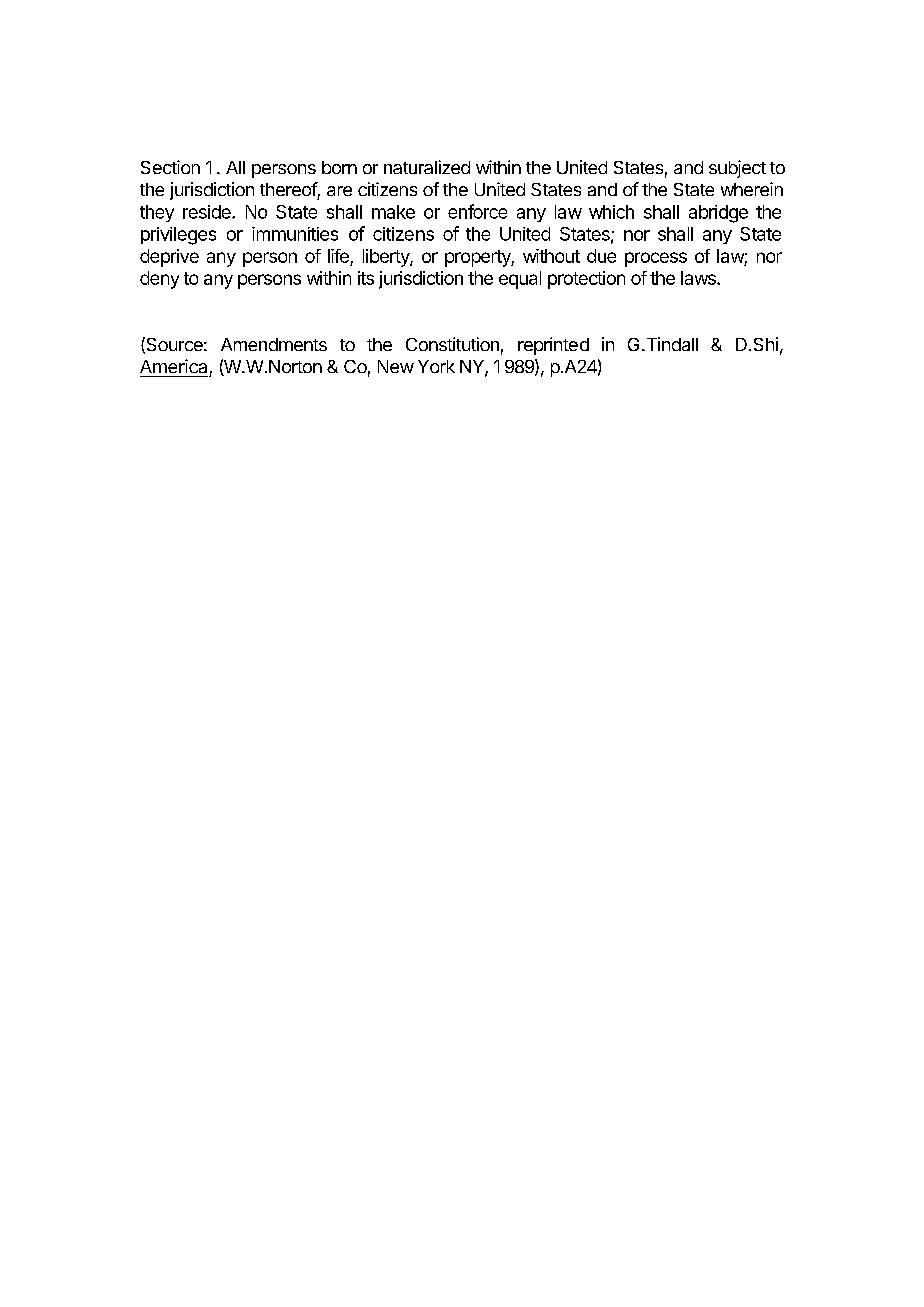  What do you see at coordinates (427, 167) in the screenshot?
I see `naturalized` at bounding box center [427, 167].
